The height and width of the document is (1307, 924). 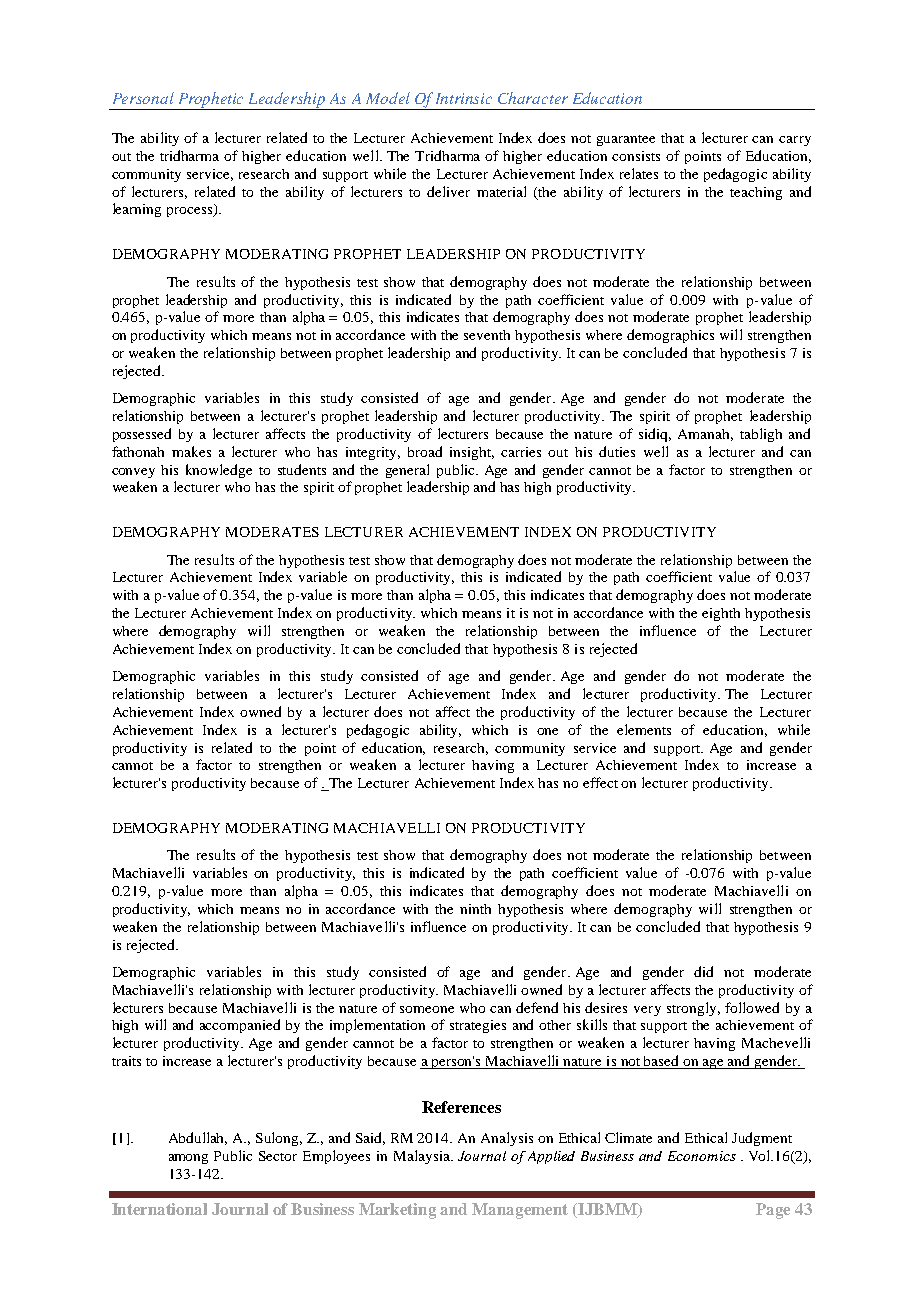 I want to click on duties, so click(x=617, y=451).
